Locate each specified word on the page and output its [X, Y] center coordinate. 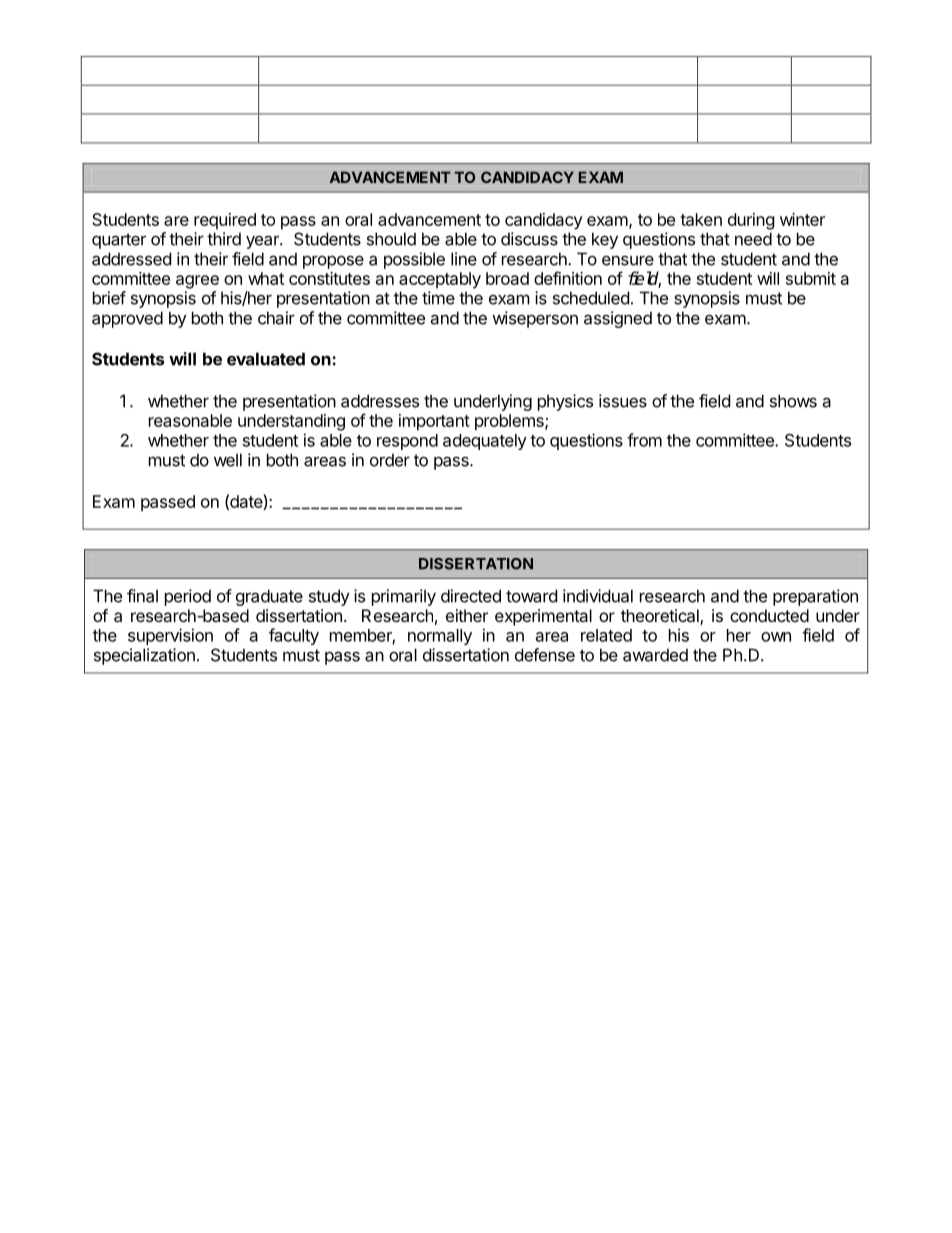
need [753, 239]
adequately [485, 442]
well [228, 460]
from [644, 440]
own [776, 637]
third [224, 239]
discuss [529, 239]
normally [440, 637]
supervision [170, 636]
